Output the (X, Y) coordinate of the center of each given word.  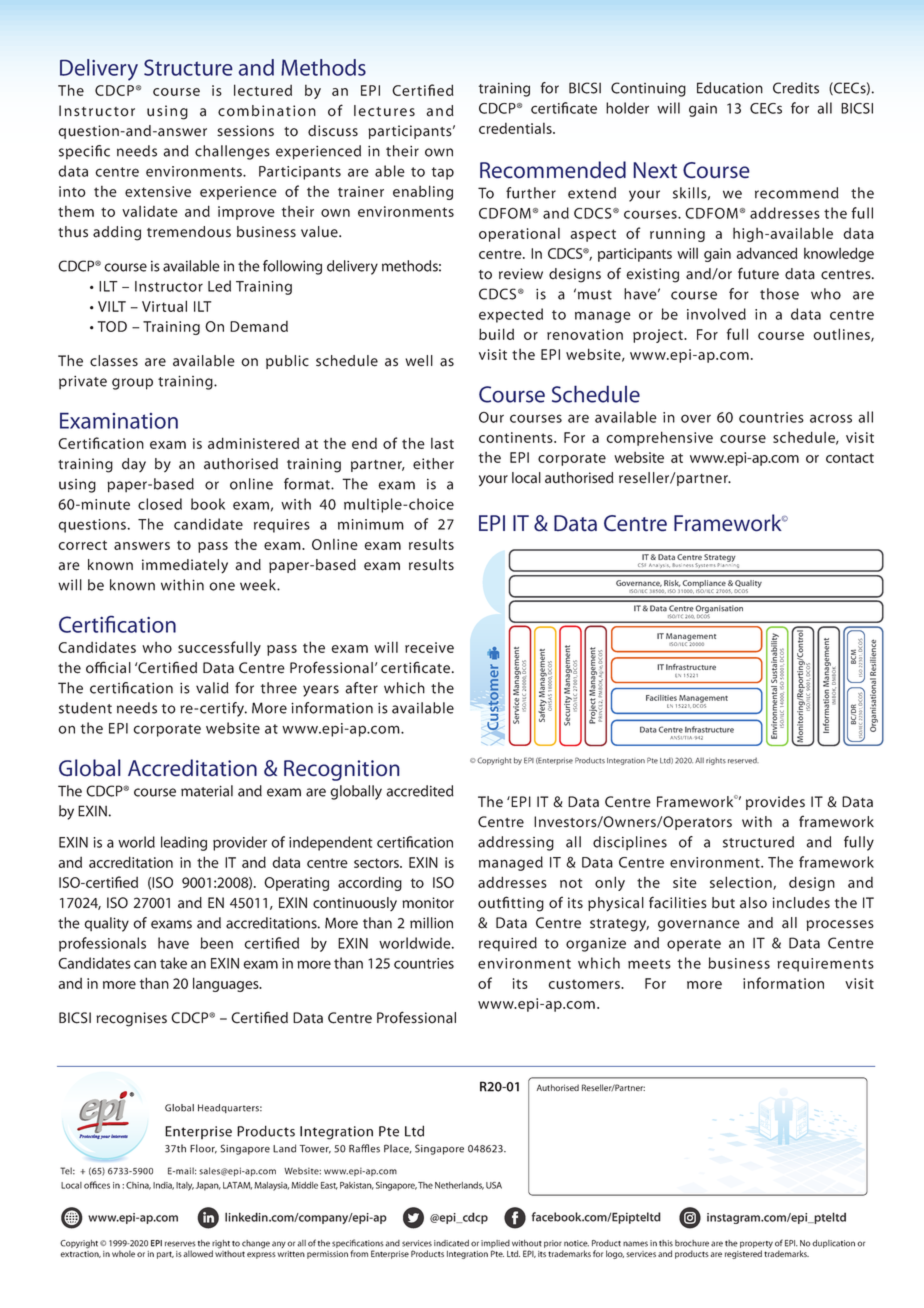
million (431, 923)
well (419, 361)
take (173, 963)
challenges (232, 152)
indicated (451, 1243)
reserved (743, 760)
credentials (516, 128)
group (132, 384)
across (831, 418)
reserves (180, 1244)
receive (429, 647)
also (753, 903)
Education (730, 88)
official (108, 667)
